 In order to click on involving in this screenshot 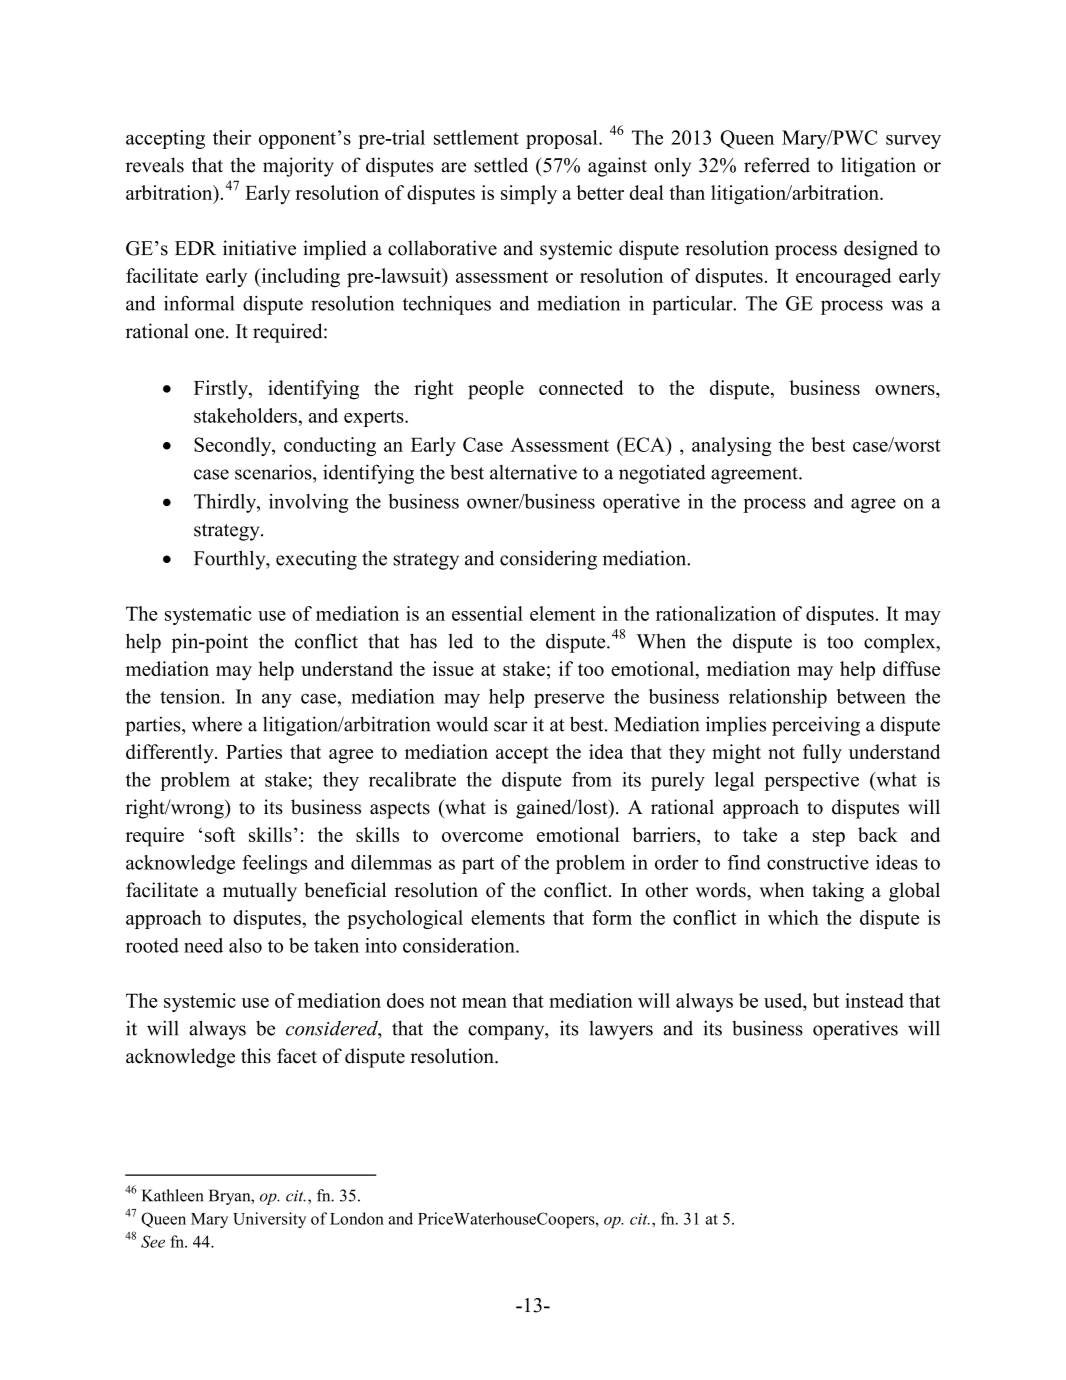, I will do `click(308, 503)`.
